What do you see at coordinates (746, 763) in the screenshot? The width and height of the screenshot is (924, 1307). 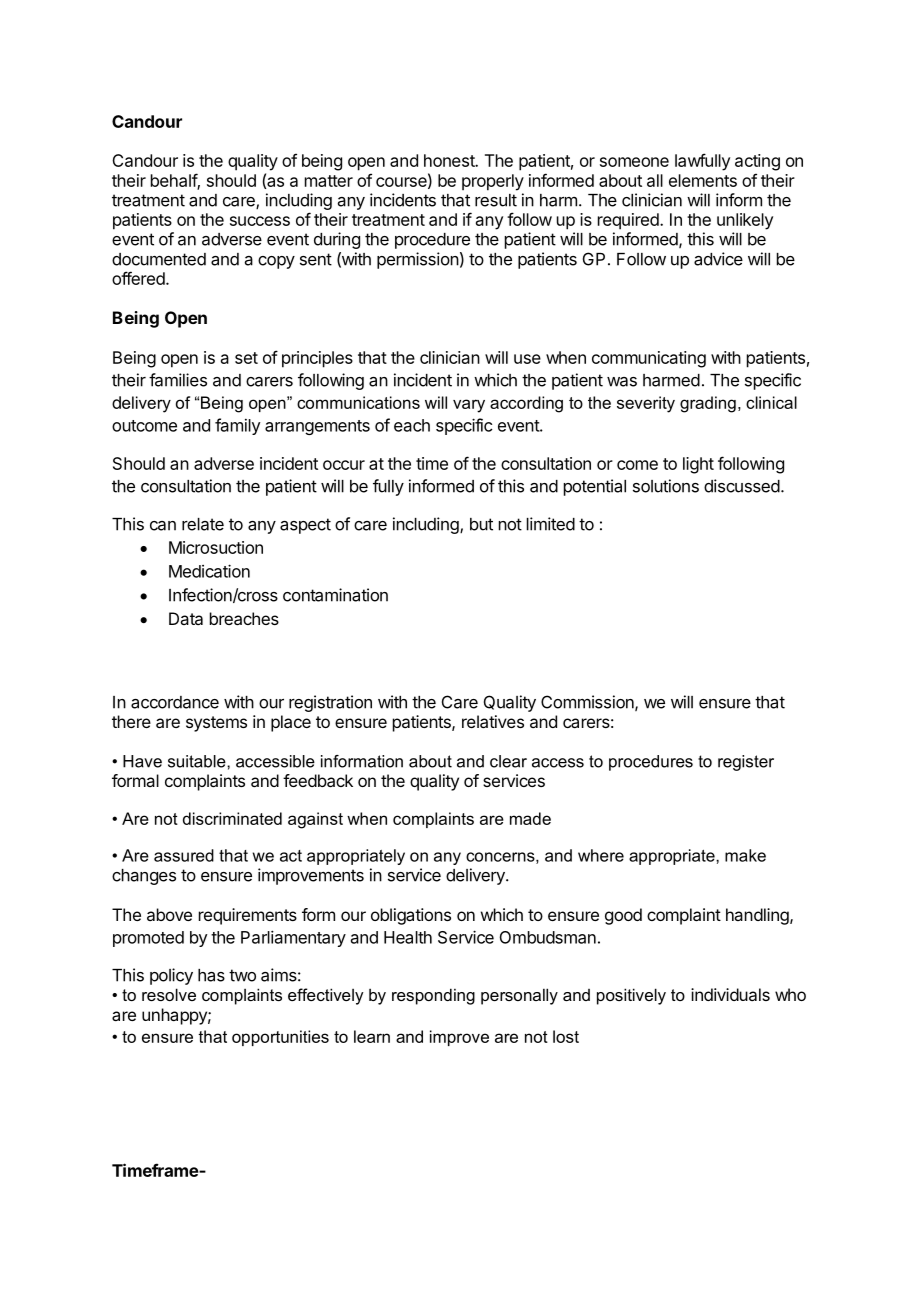 I see `register` at bounding box center [746, 763].
